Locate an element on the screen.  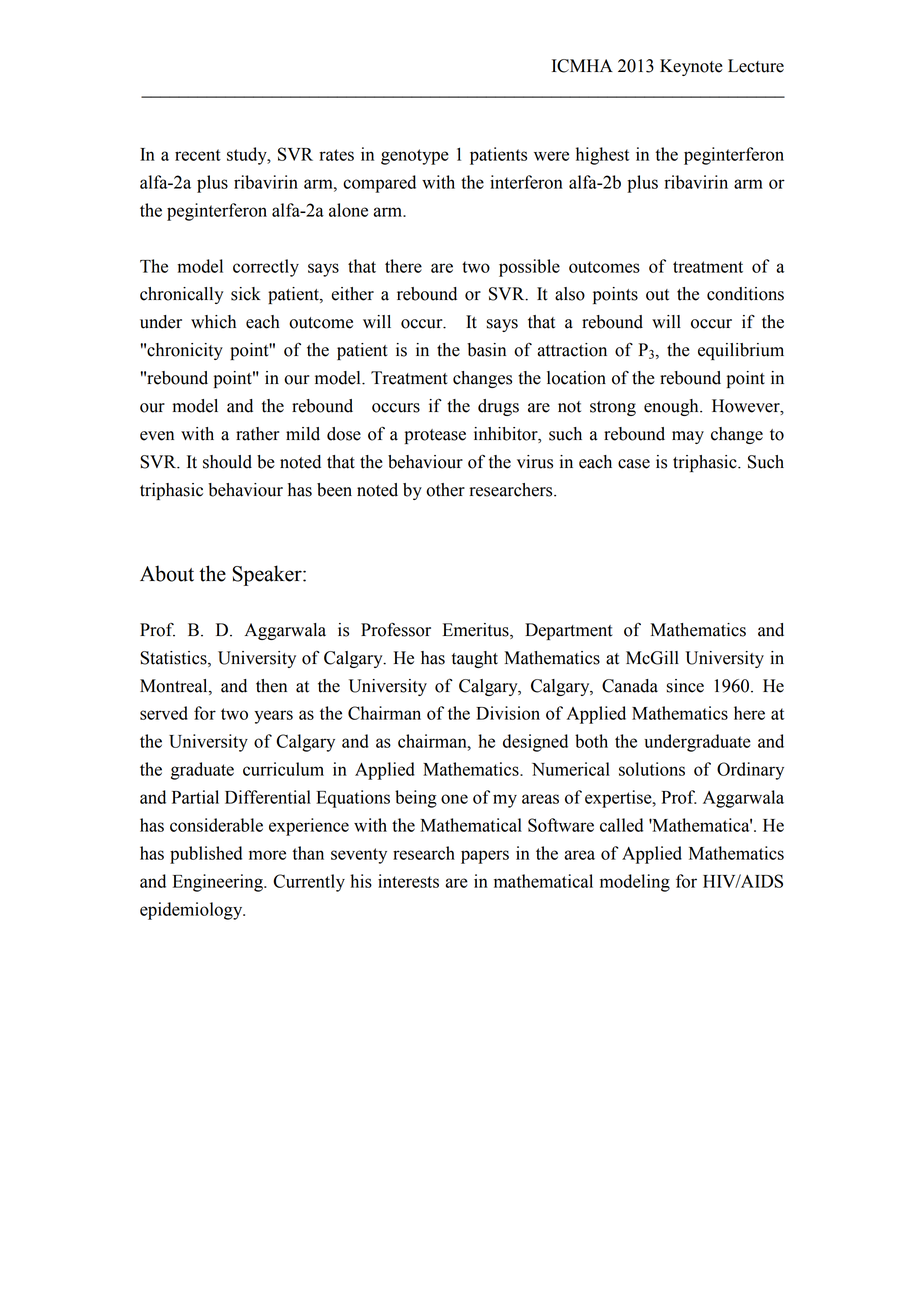
which is located at coordinates (213, 322).
